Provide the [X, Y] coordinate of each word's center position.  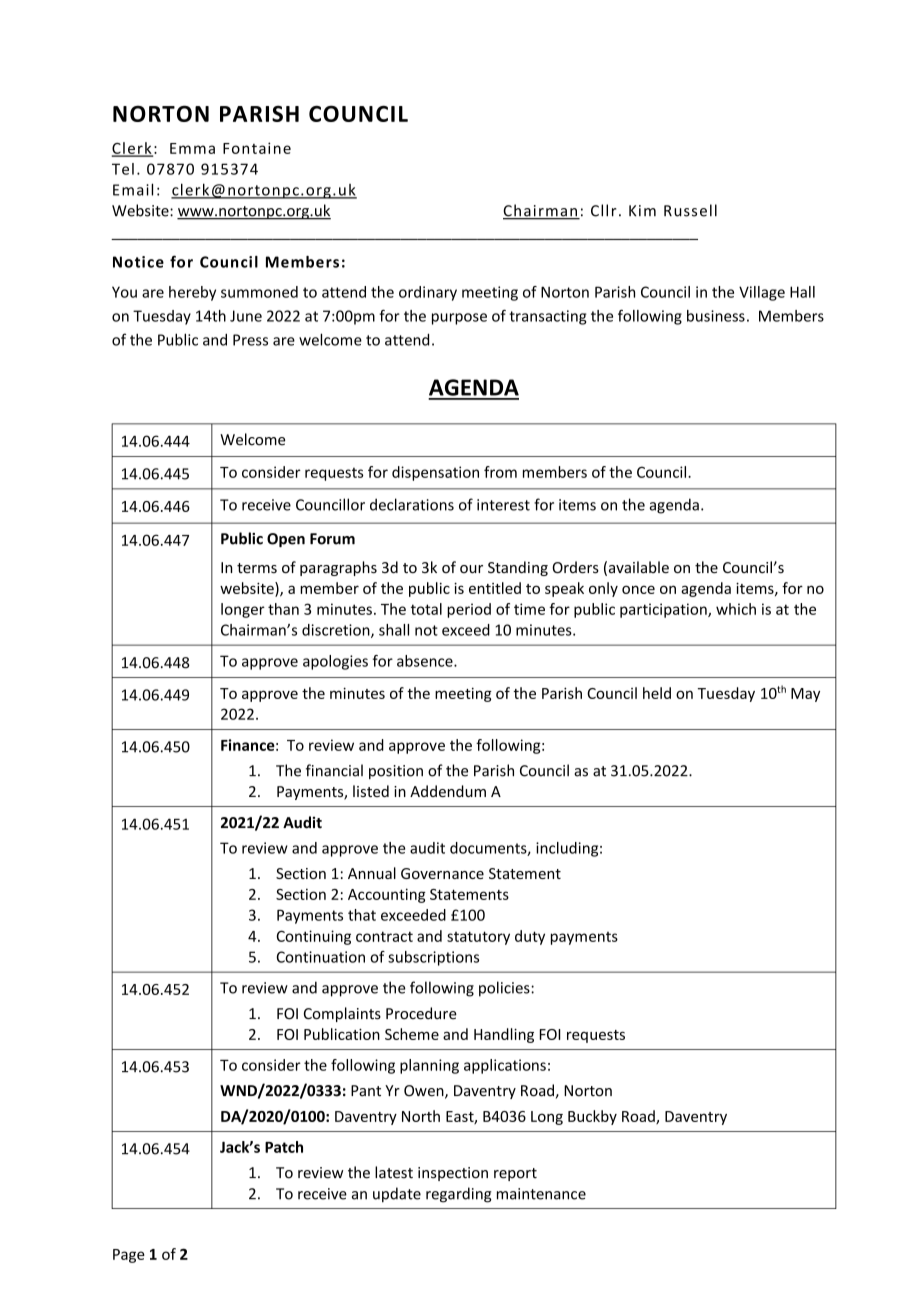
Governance [442, 873]
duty [530, 937]
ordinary [428, 293]
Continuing [314, 937]
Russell [690, 210]
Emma [192, 148]
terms [257, 568]
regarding [459, 1195]
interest [503, 505]
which [736, 609]
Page [129, 1256]
